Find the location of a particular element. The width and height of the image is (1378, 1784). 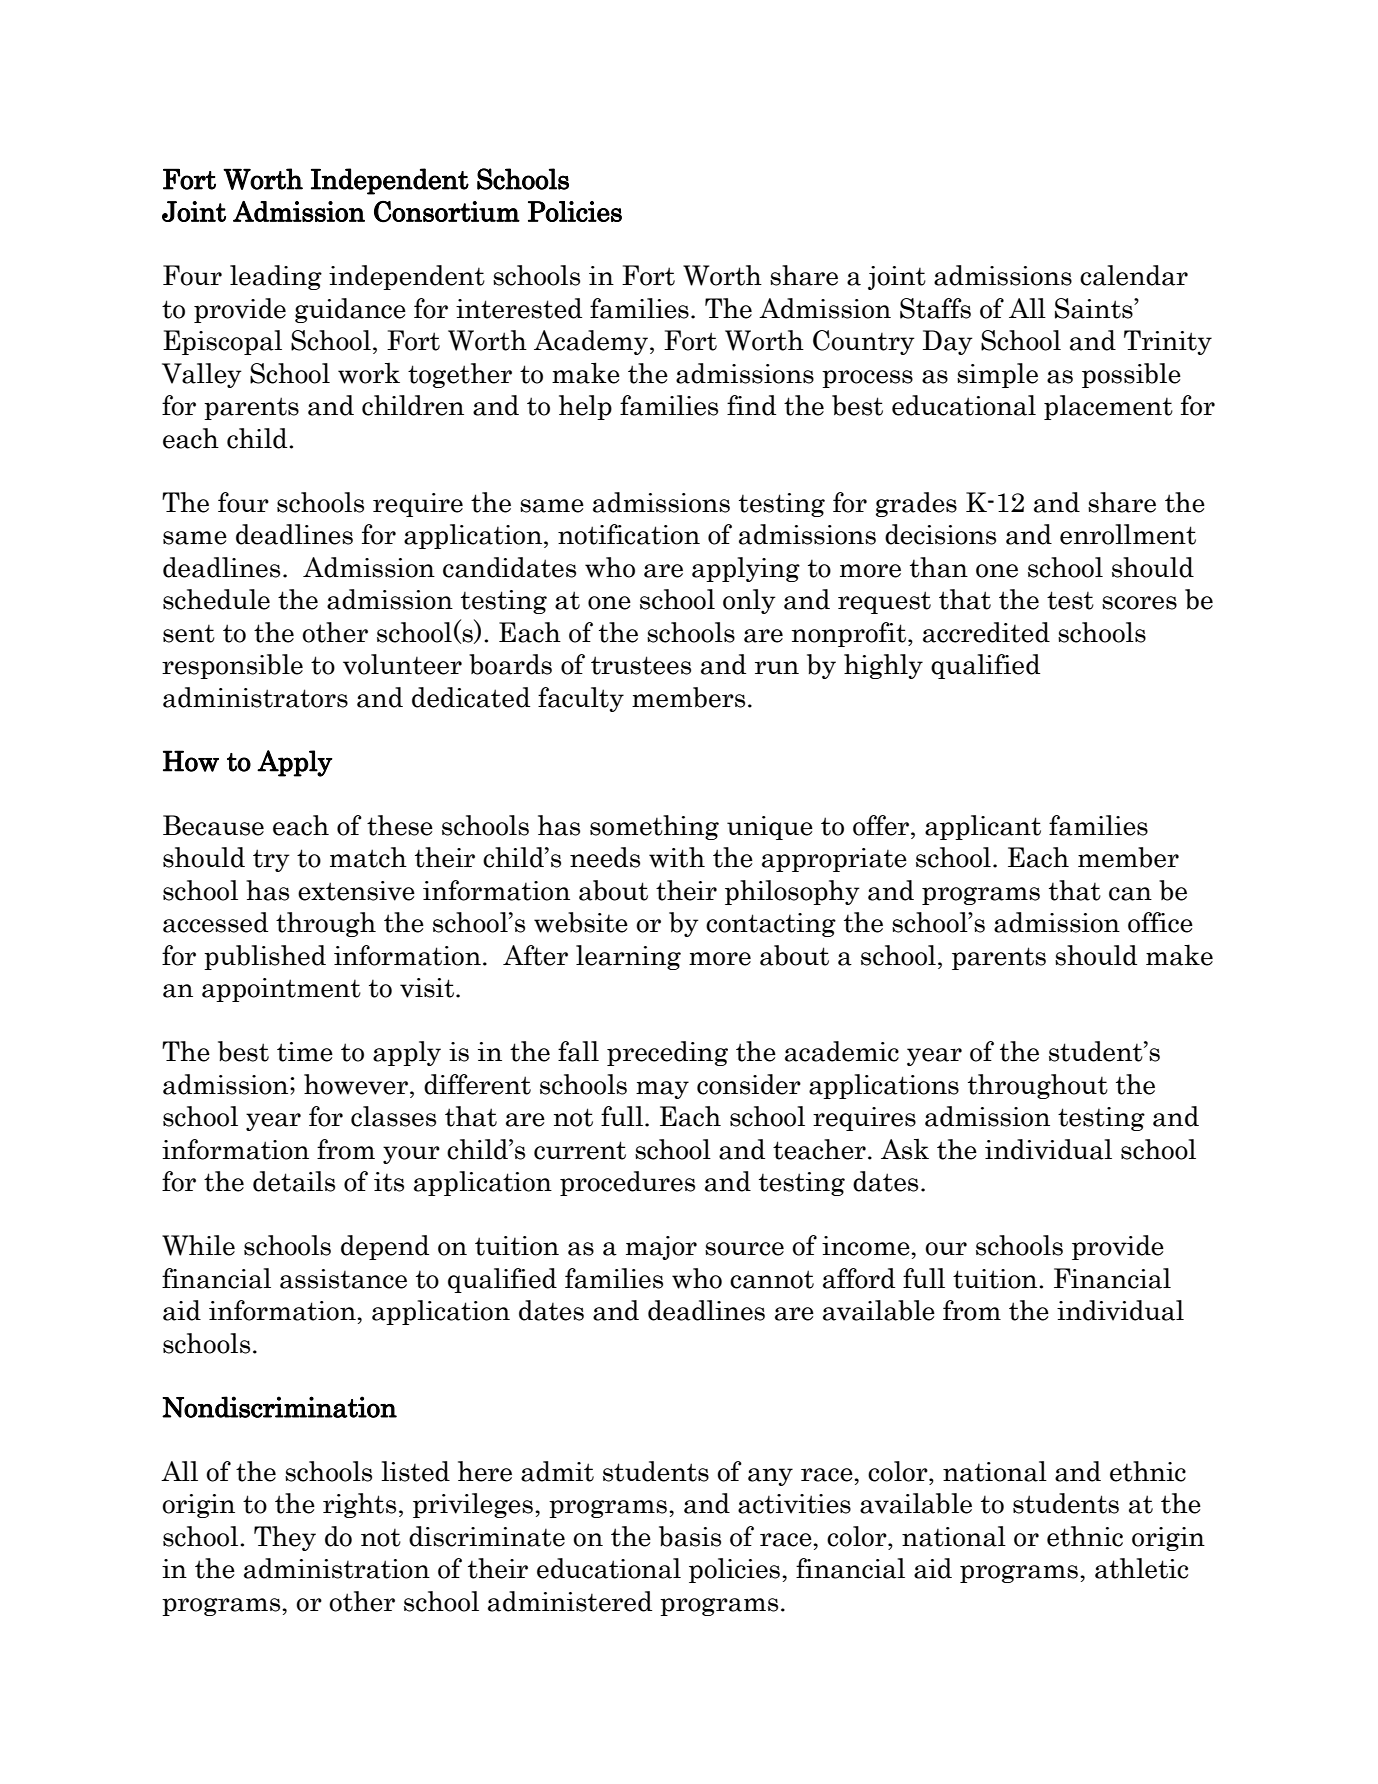

Ask is located at coordinates (905, 1149).
